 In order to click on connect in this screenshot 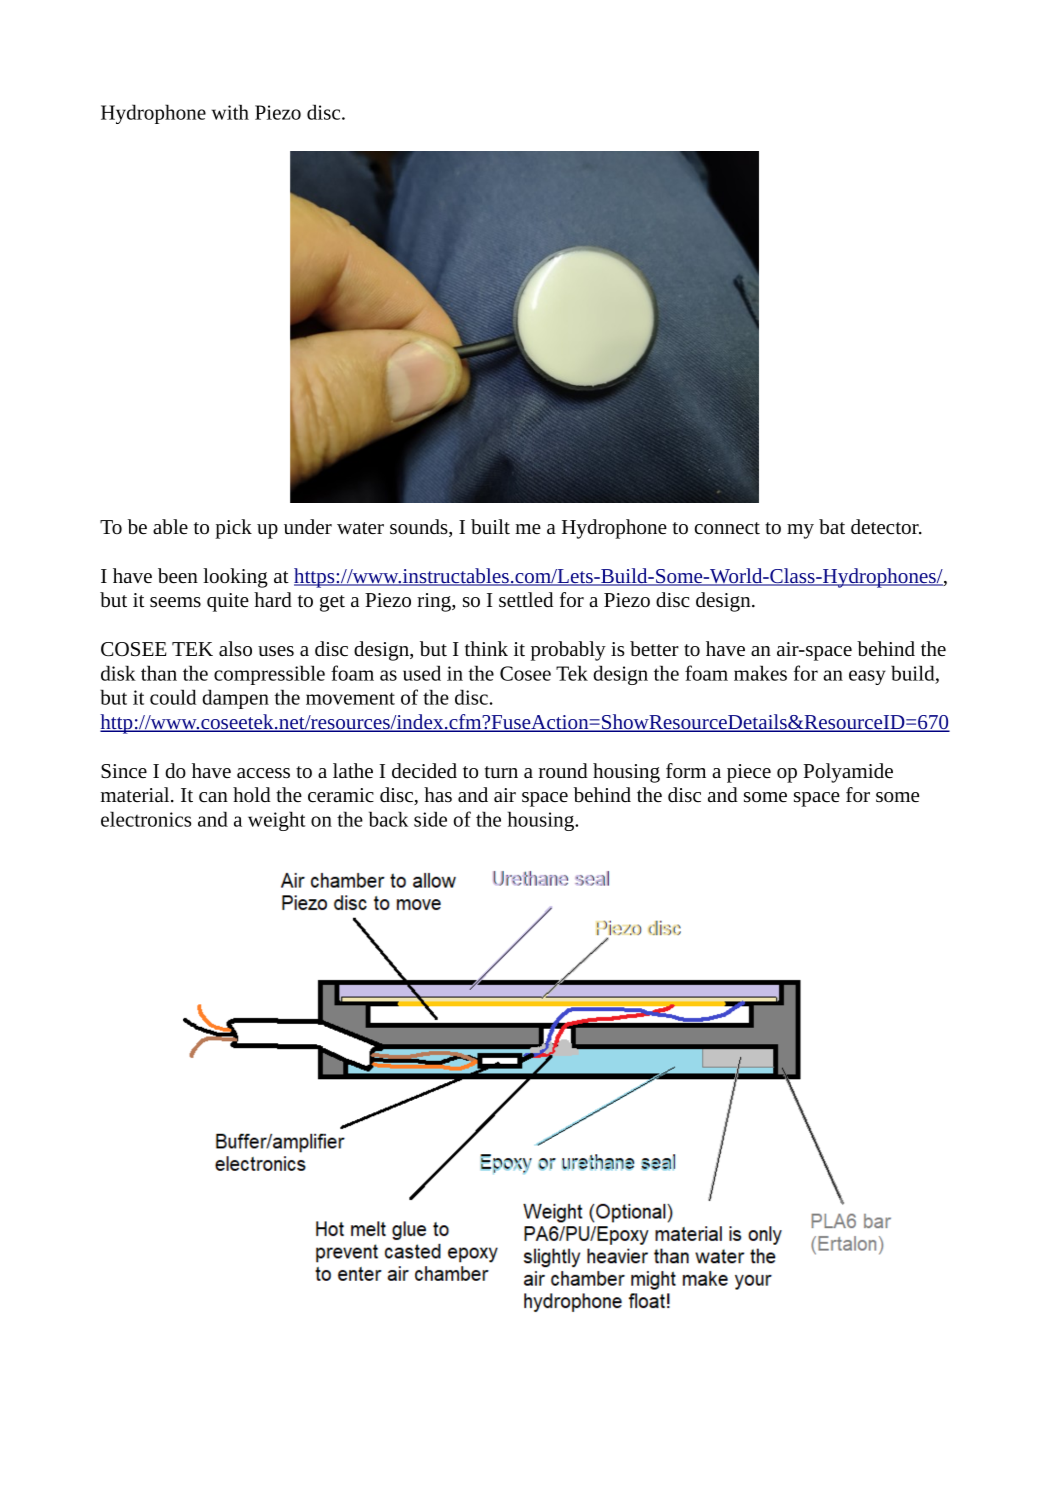, I will do `click(727, 528)`.
